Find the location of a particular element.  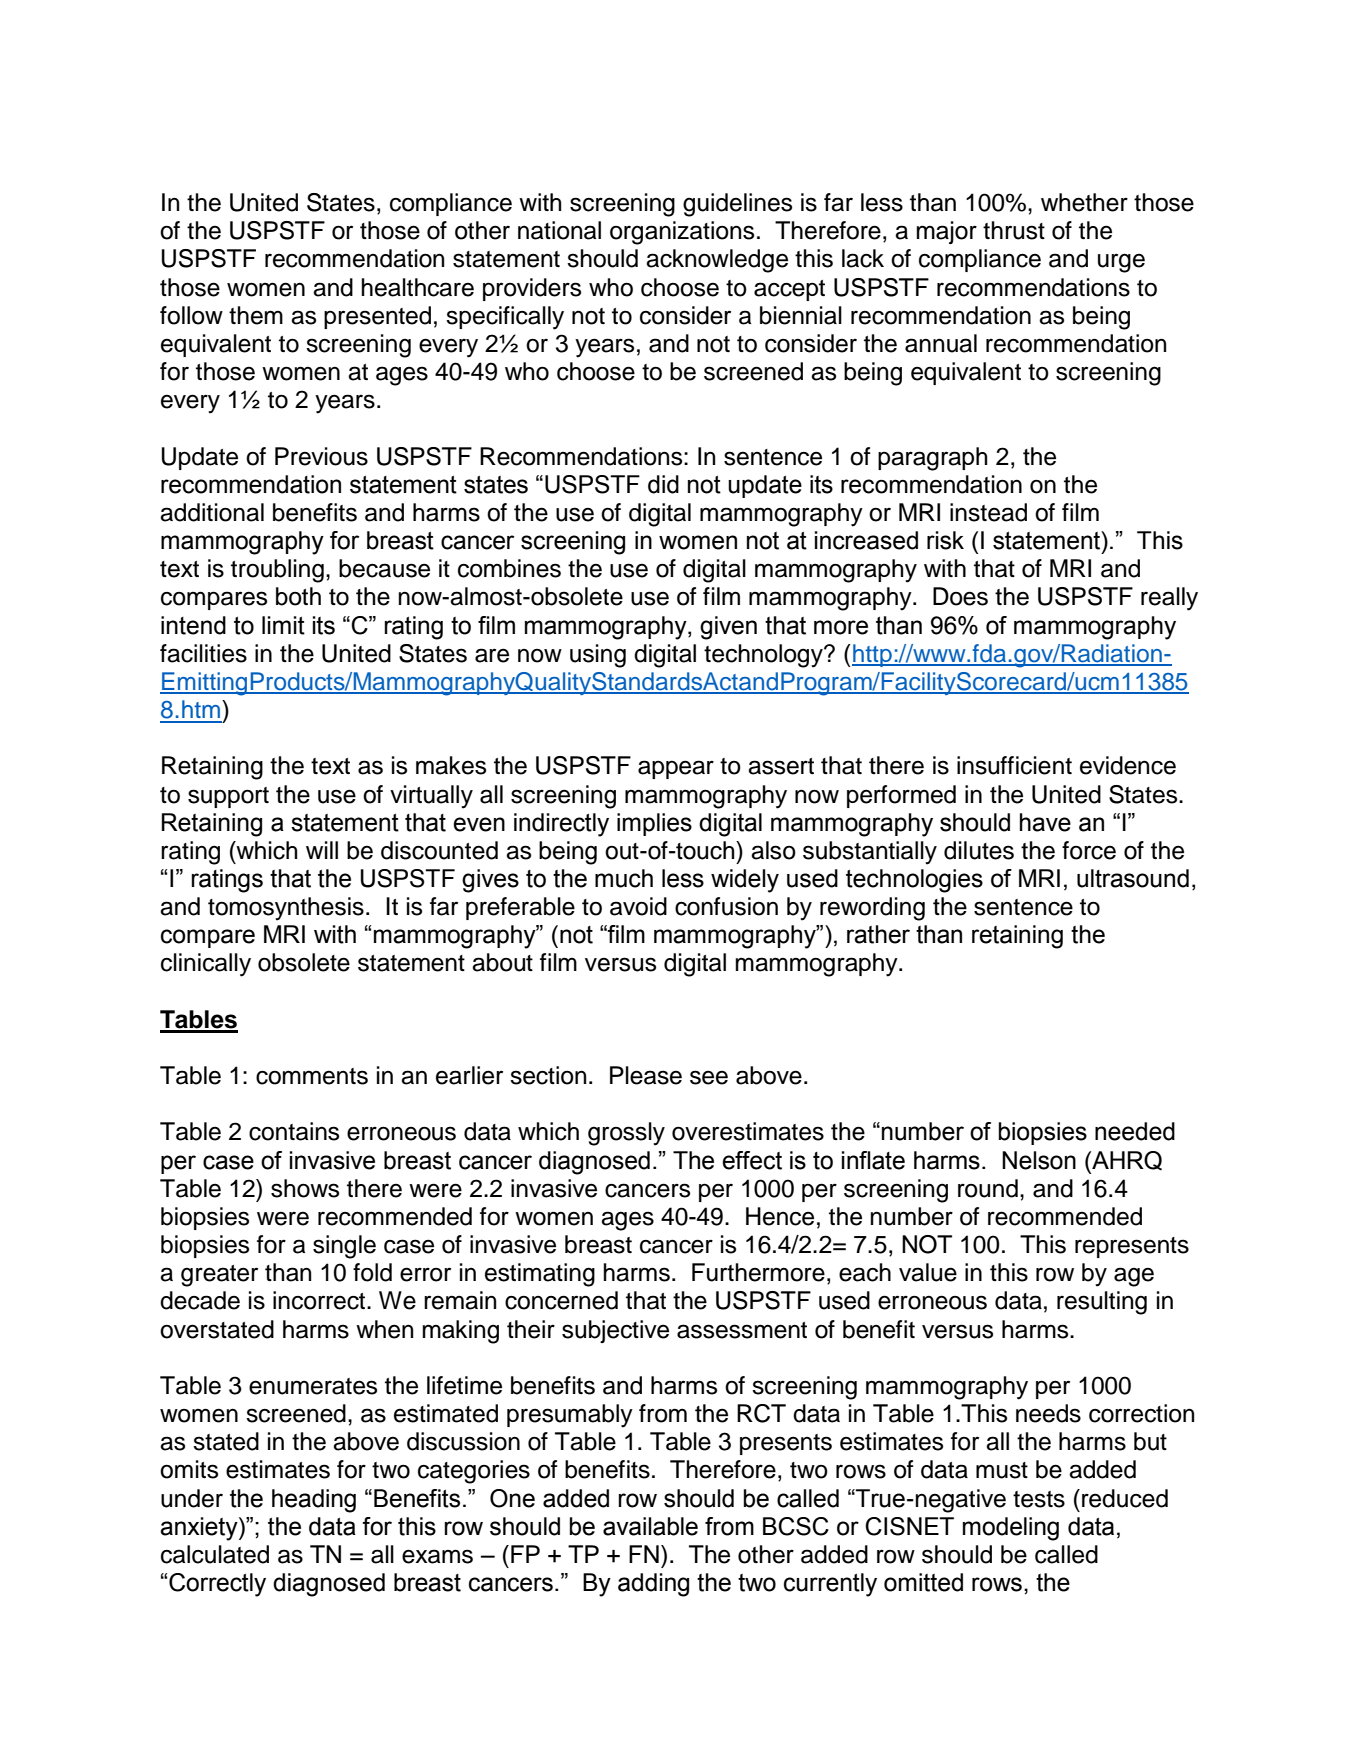

Nelson is located at coordinates (1039, 1160).
